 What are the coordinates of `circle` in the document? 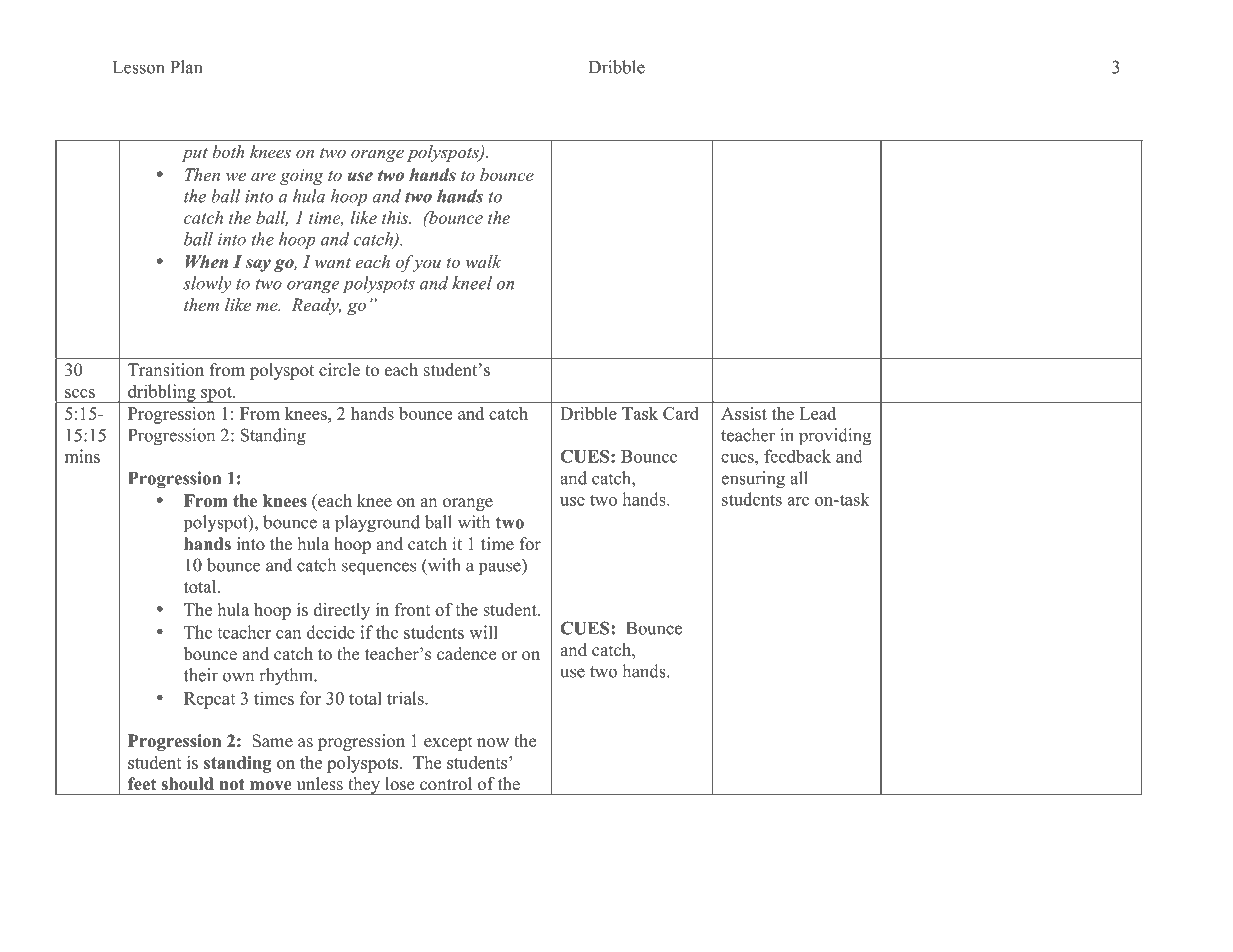 It's located at (339, 370).
